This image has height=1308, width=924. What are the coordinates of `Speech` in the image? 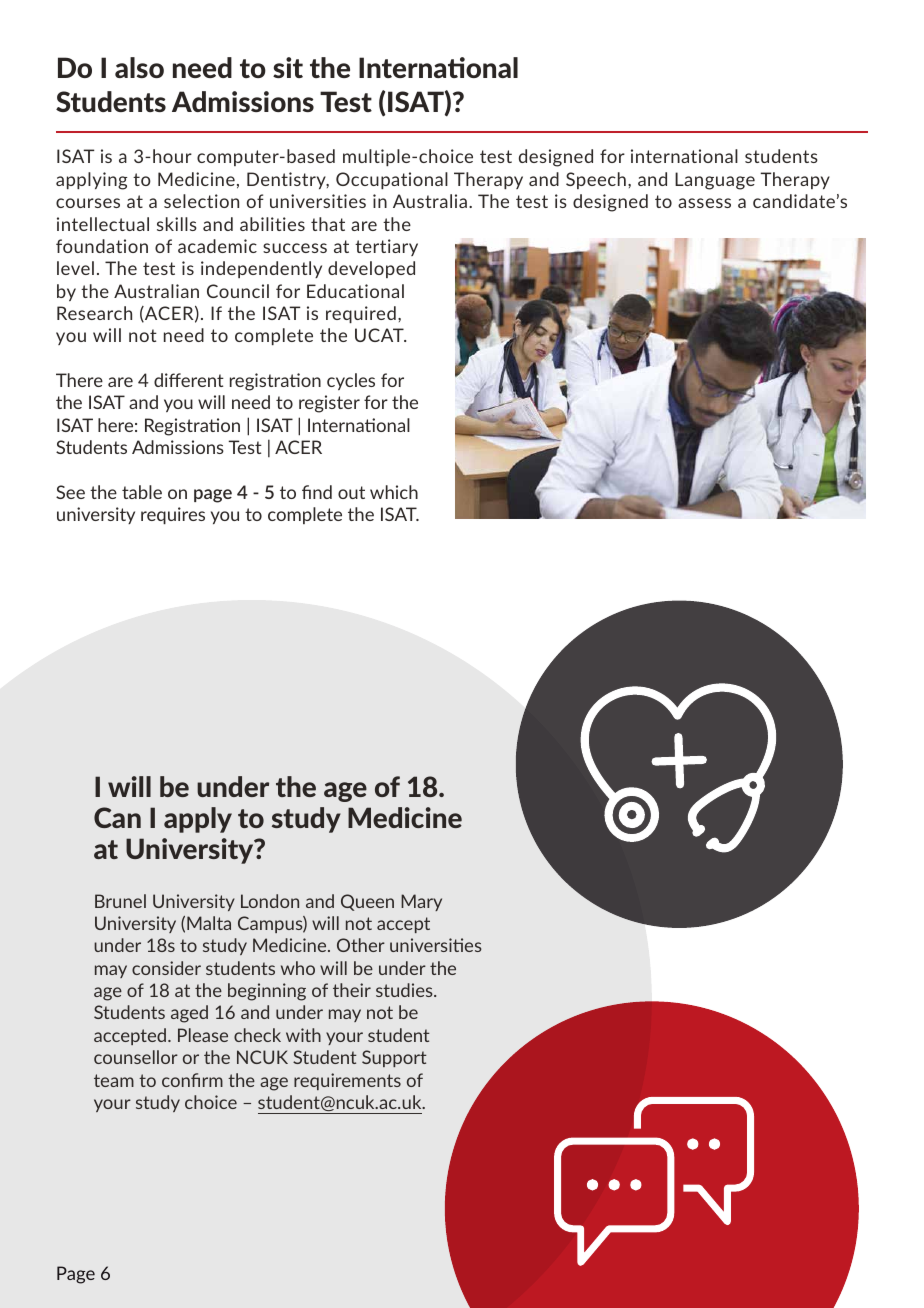 It's located at (596, 180).
